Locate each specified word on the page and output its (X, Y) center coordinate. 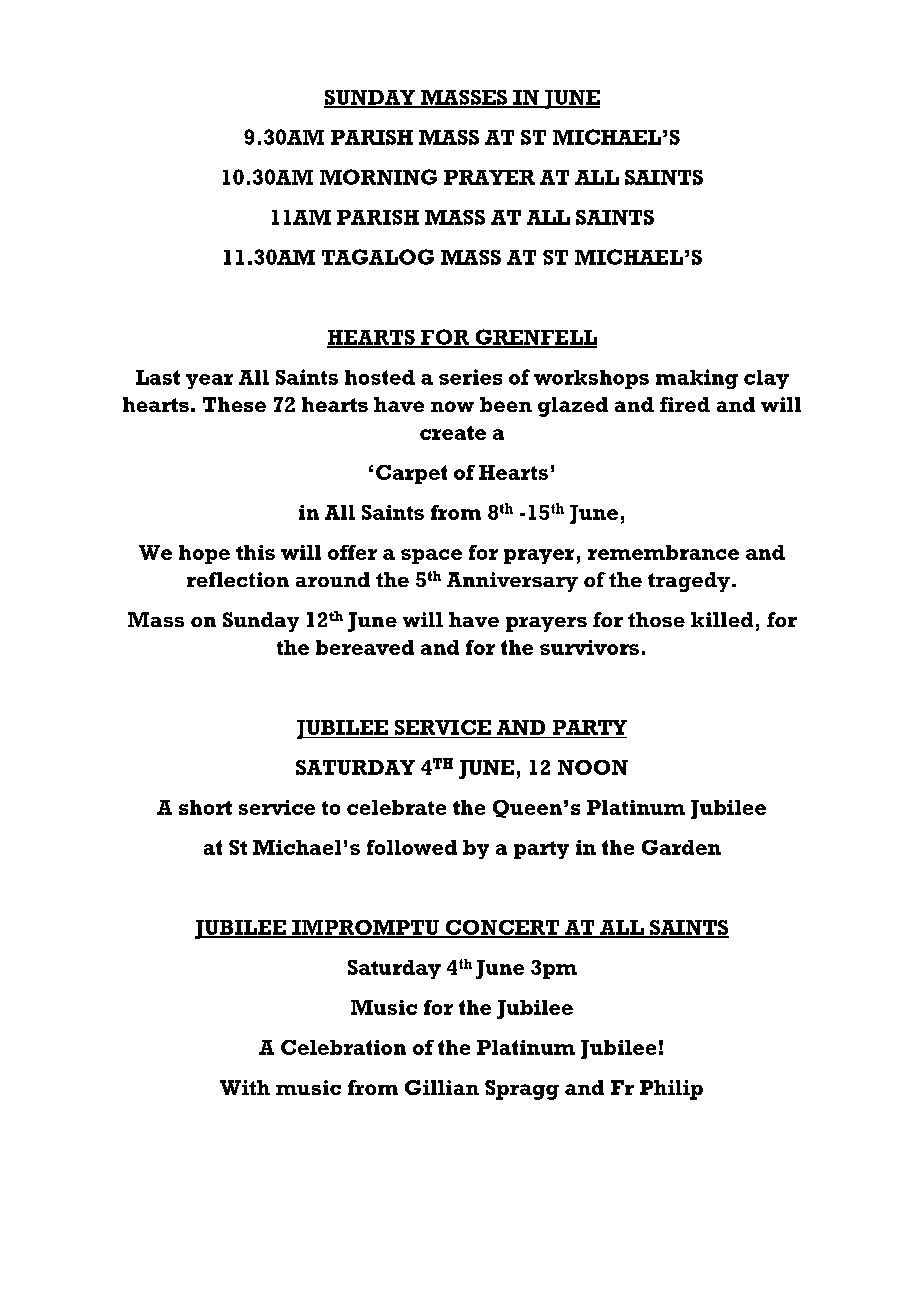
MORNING (378, 177)
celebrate (396, 807)
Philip (671, 1090)
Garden (681, 847)
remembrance (663, 552)
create (453, 433)
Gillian (442, 1087)
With (245, 1087)
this (255, 552)
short (205, 807)
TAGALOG (378, 257)
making (697, 379)
